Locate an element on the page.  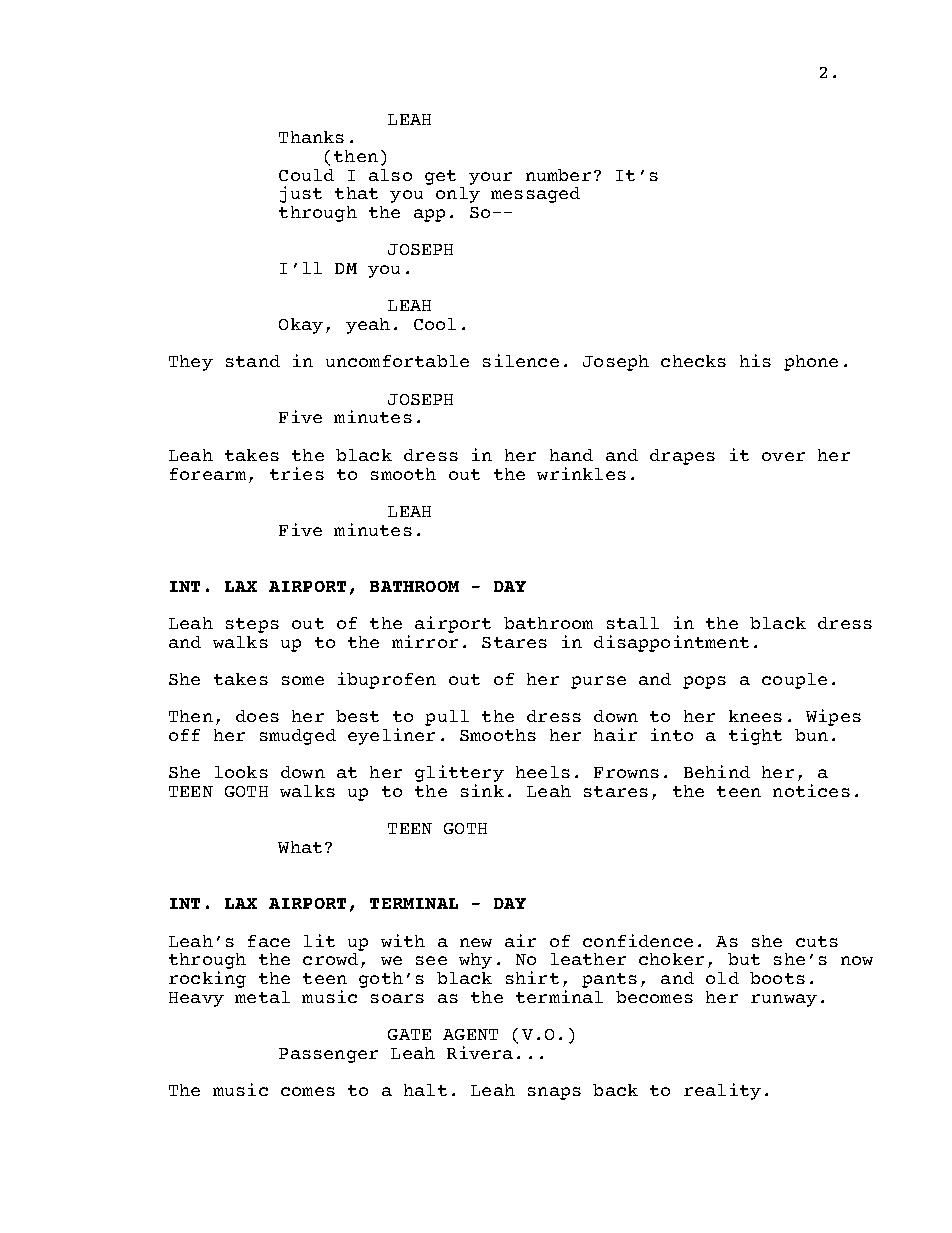
looks is located at coordinates (241, 772).
